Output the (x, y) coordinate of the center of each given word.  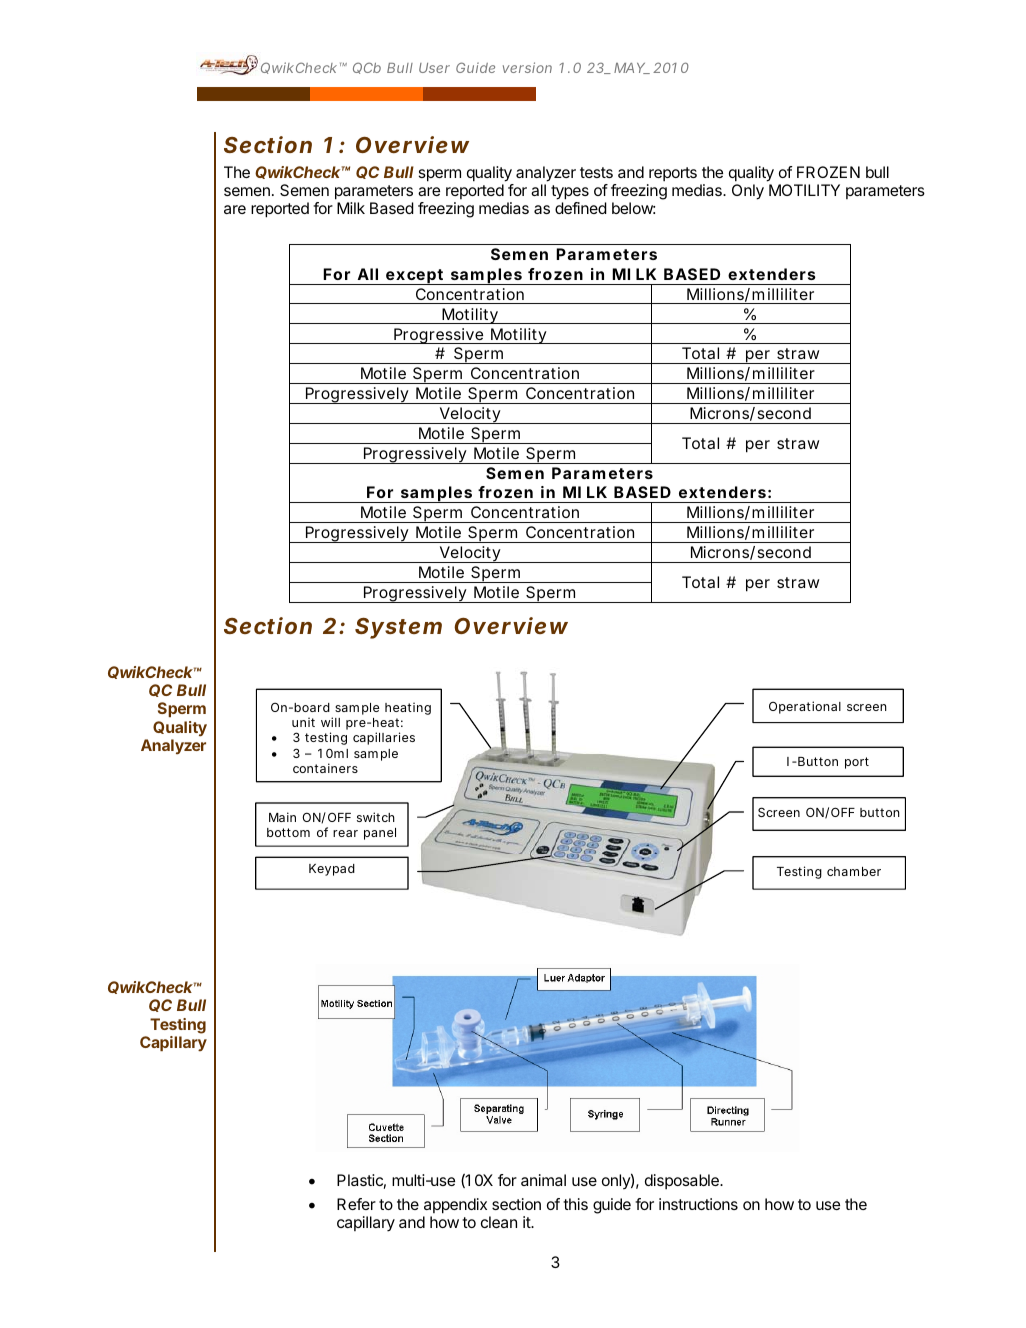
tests (596, 172)
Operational (805, 707)
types (570, 194)
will (330, 722)
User (434, 68)
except (414, 277)
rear (345, 833)
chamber (854, 871)
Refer (356, 1204)
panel (380, 834)
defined (581, 208)
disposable (683, 1181)
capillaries (384, 738)
